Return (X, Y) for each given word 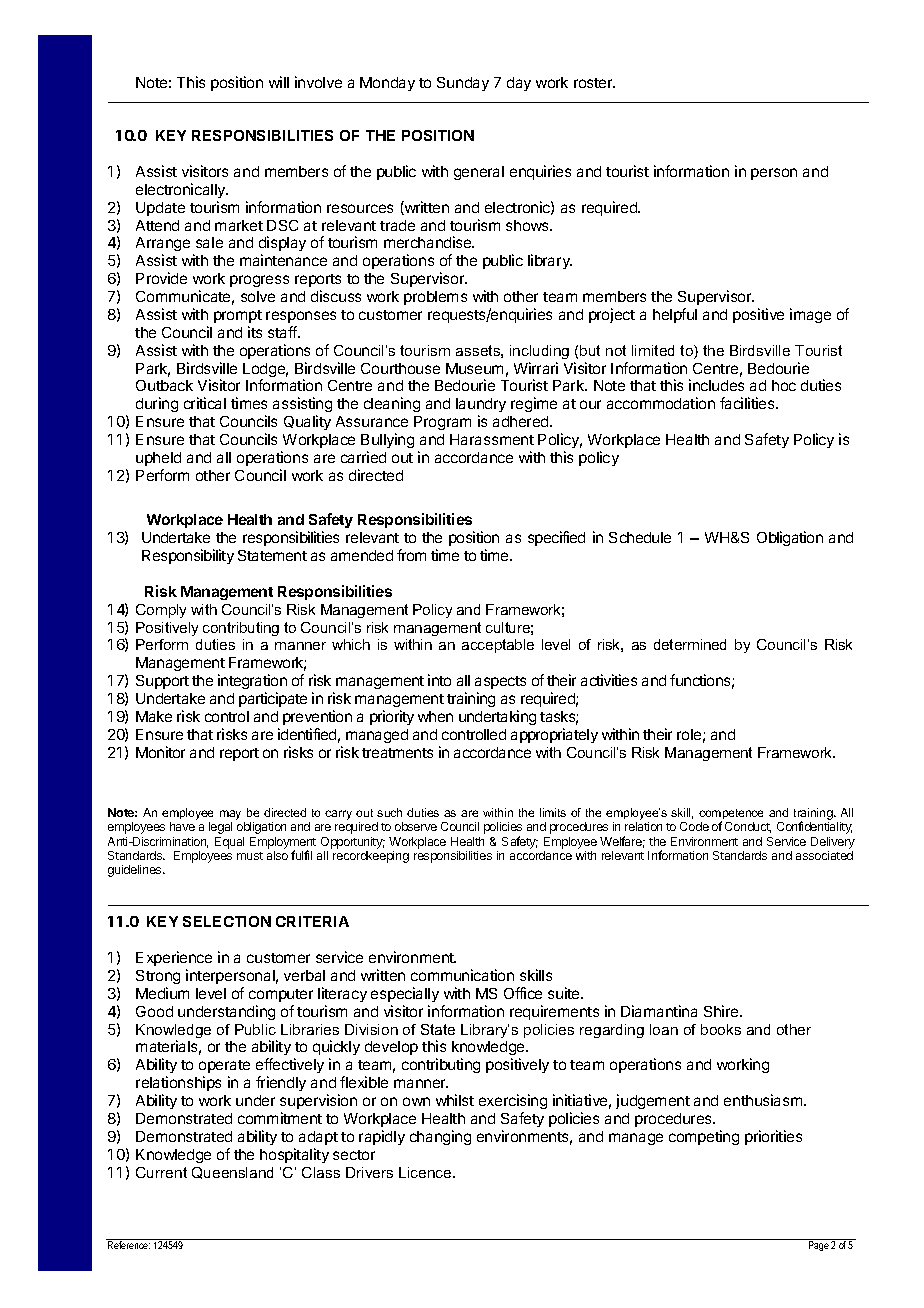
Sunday (463, 84)
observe (416, 826)
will (279, 82)
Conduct (748, 827)
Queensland (232, 1173)
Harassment (492, 439)
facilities (748, 403)
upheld (158, 459)
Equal (229, 843)
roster (594, 83)
